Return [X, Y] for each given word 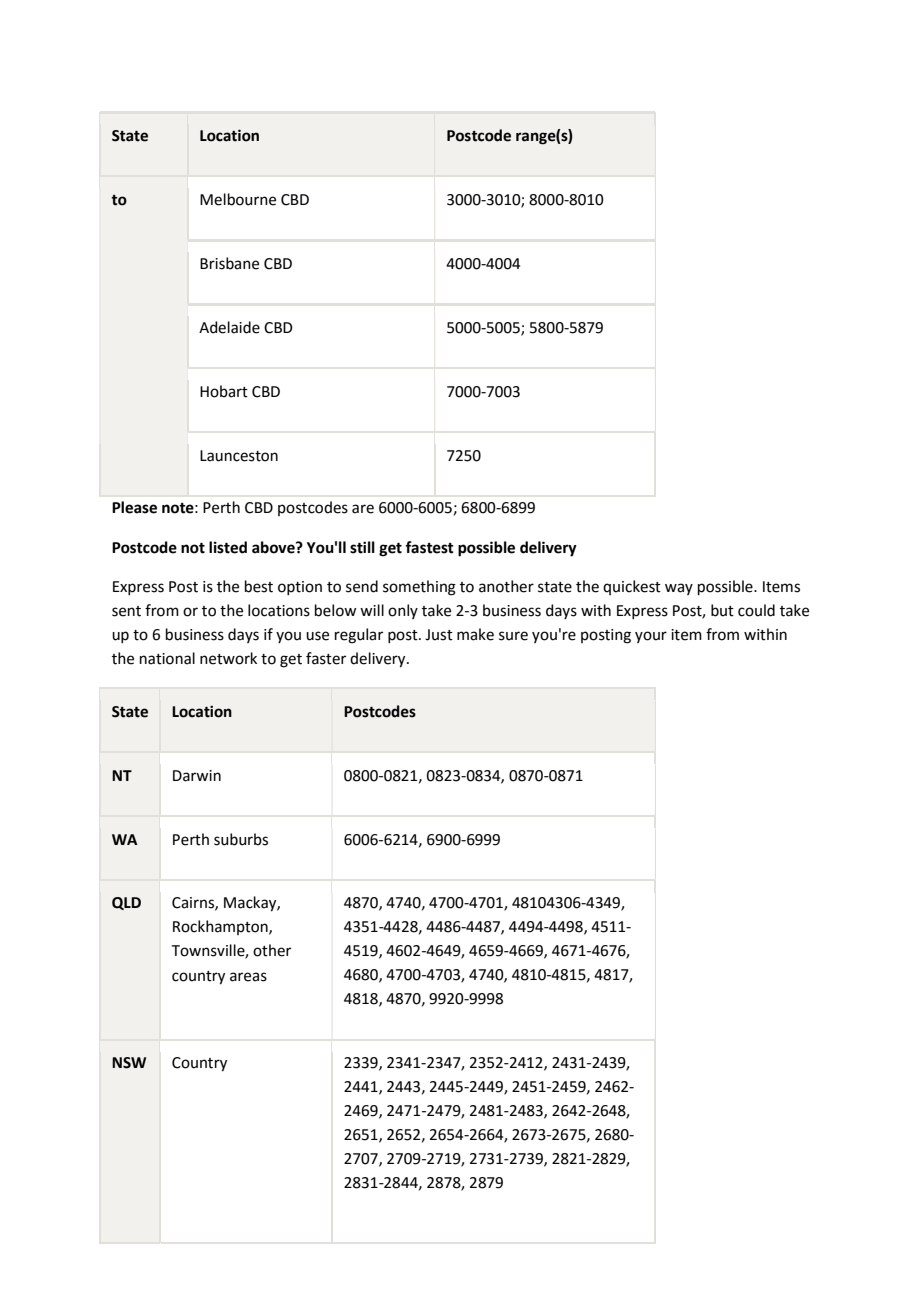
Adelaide [229, 327]
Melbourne [238, 199]
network [228, 658]
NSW [129, 1063]
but [722, 610]
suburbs [241, 839]
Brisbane [229, 263]
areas [248, 977]
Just [439, 635]
